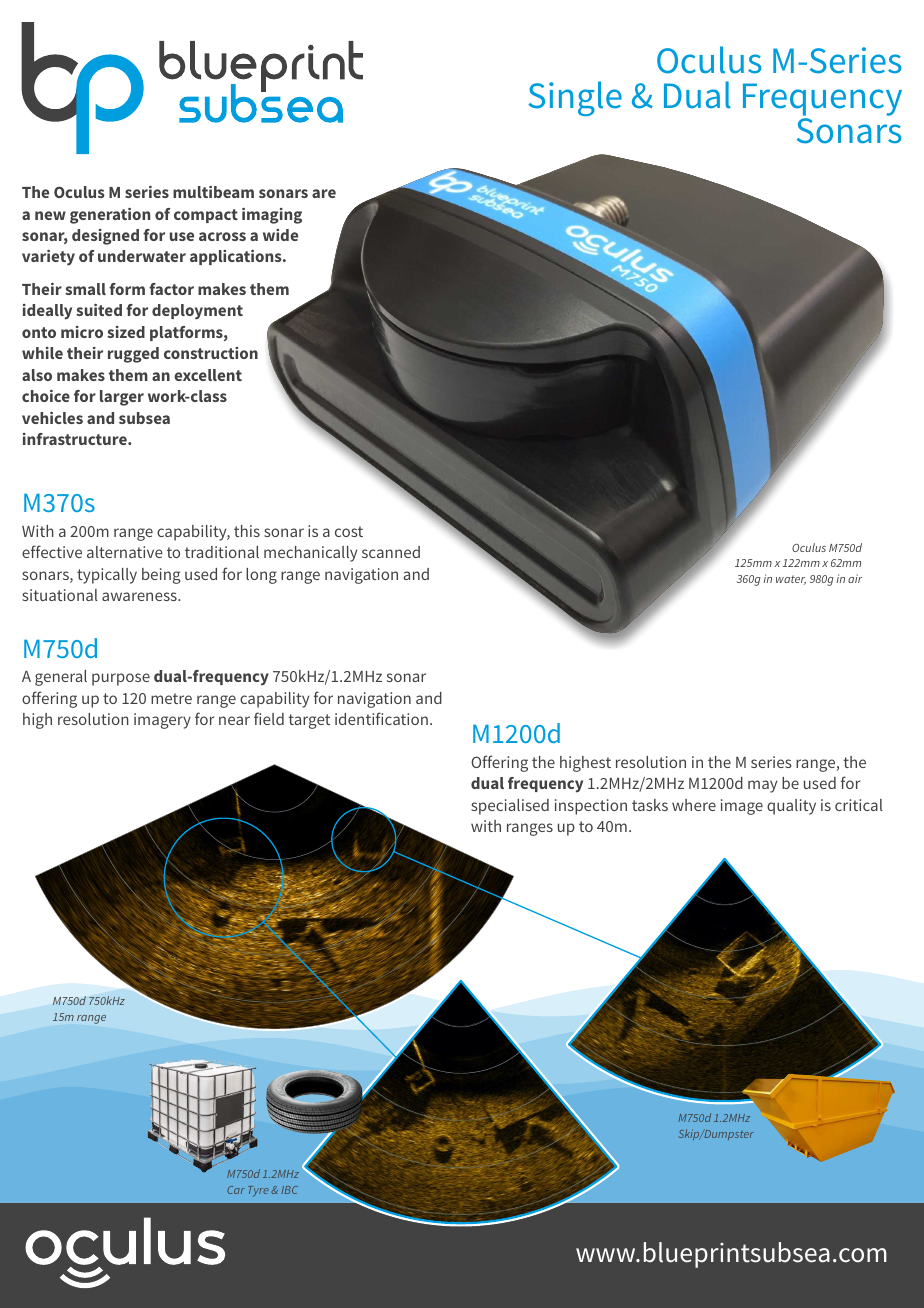  I want to click on Single, so click(575, 98).
